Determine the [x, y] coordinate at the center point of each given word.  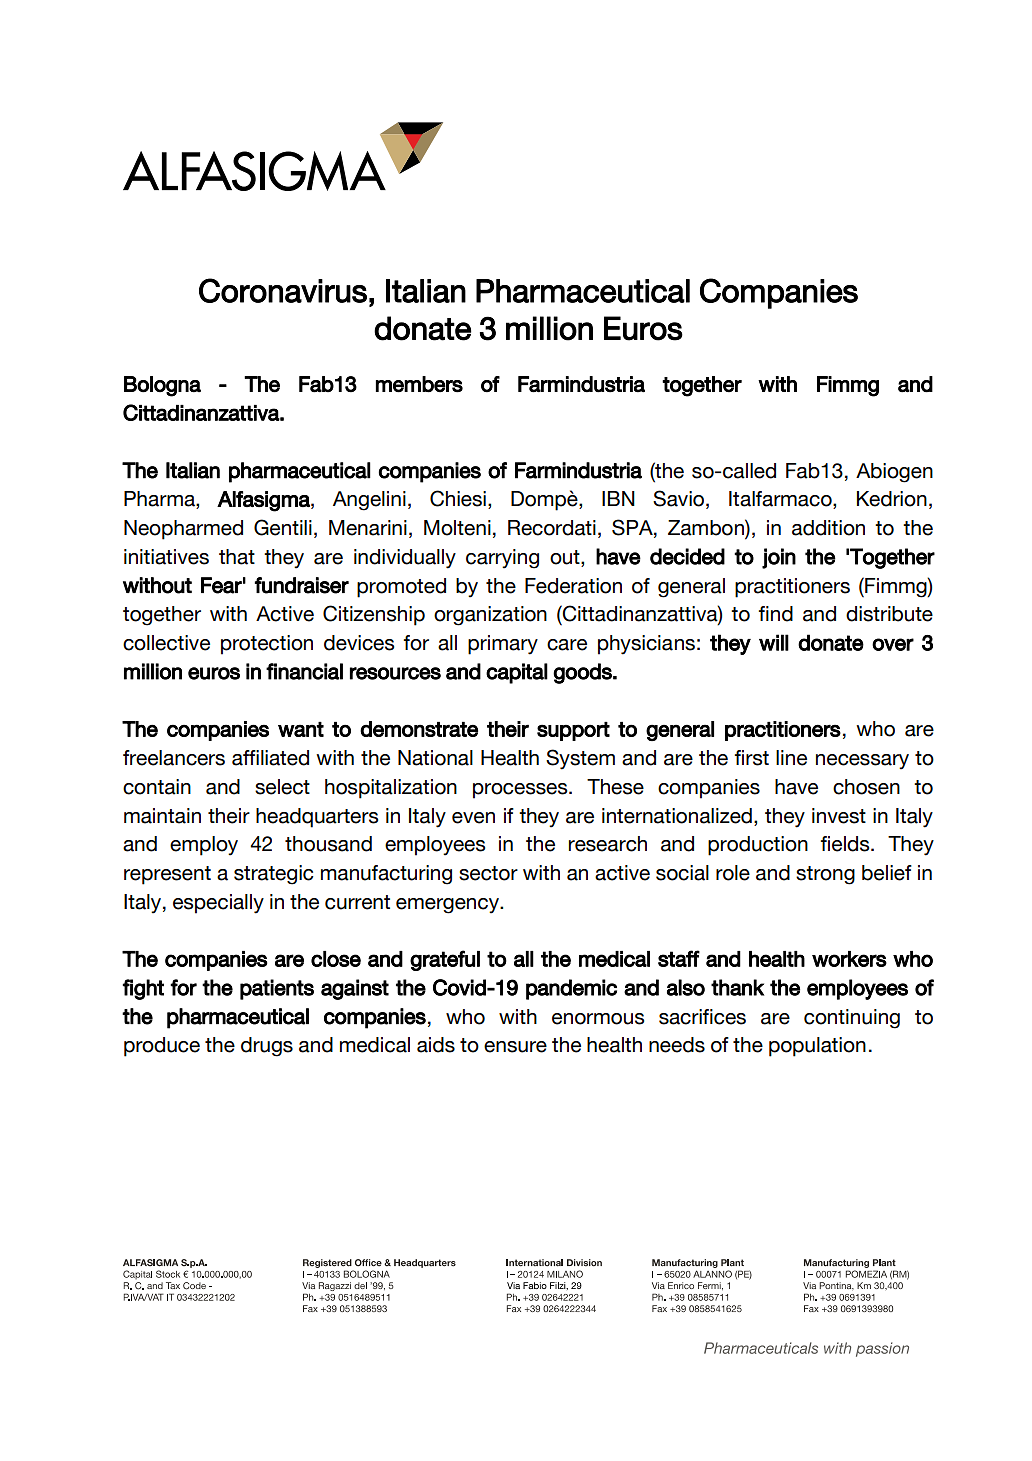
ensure [515, 1047]
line [791, 758]
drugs [267, 1047]
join [779, 558]
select [282, 787]
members [419, 384]
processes [521, 791]
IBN [618, 498]
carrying [502, 559]
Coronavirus [283, 290]
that [237, 557]
